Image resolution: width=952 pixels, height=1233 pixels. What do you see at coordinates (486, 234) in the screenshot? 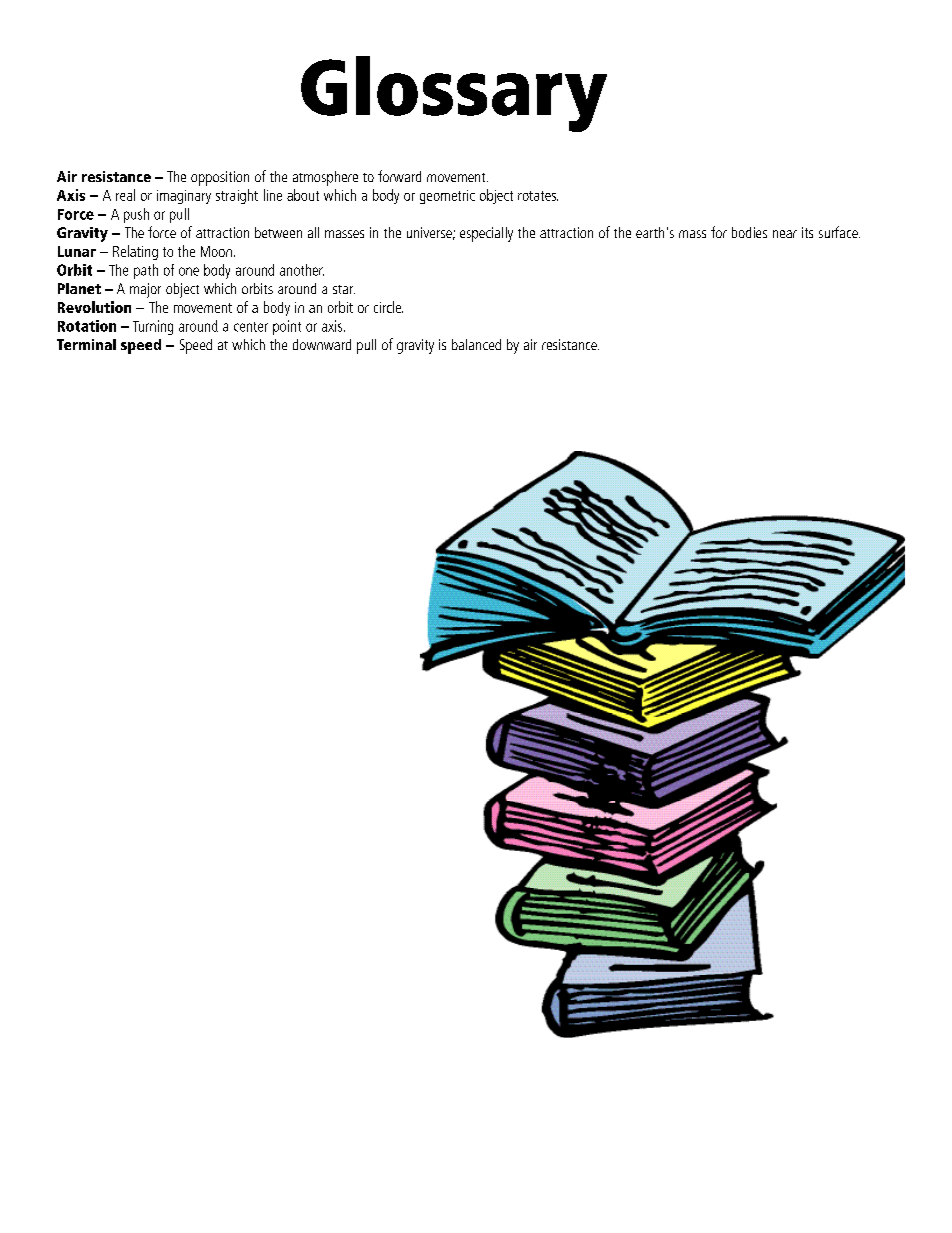
I see `especially` at bounding box center [486, 234].
